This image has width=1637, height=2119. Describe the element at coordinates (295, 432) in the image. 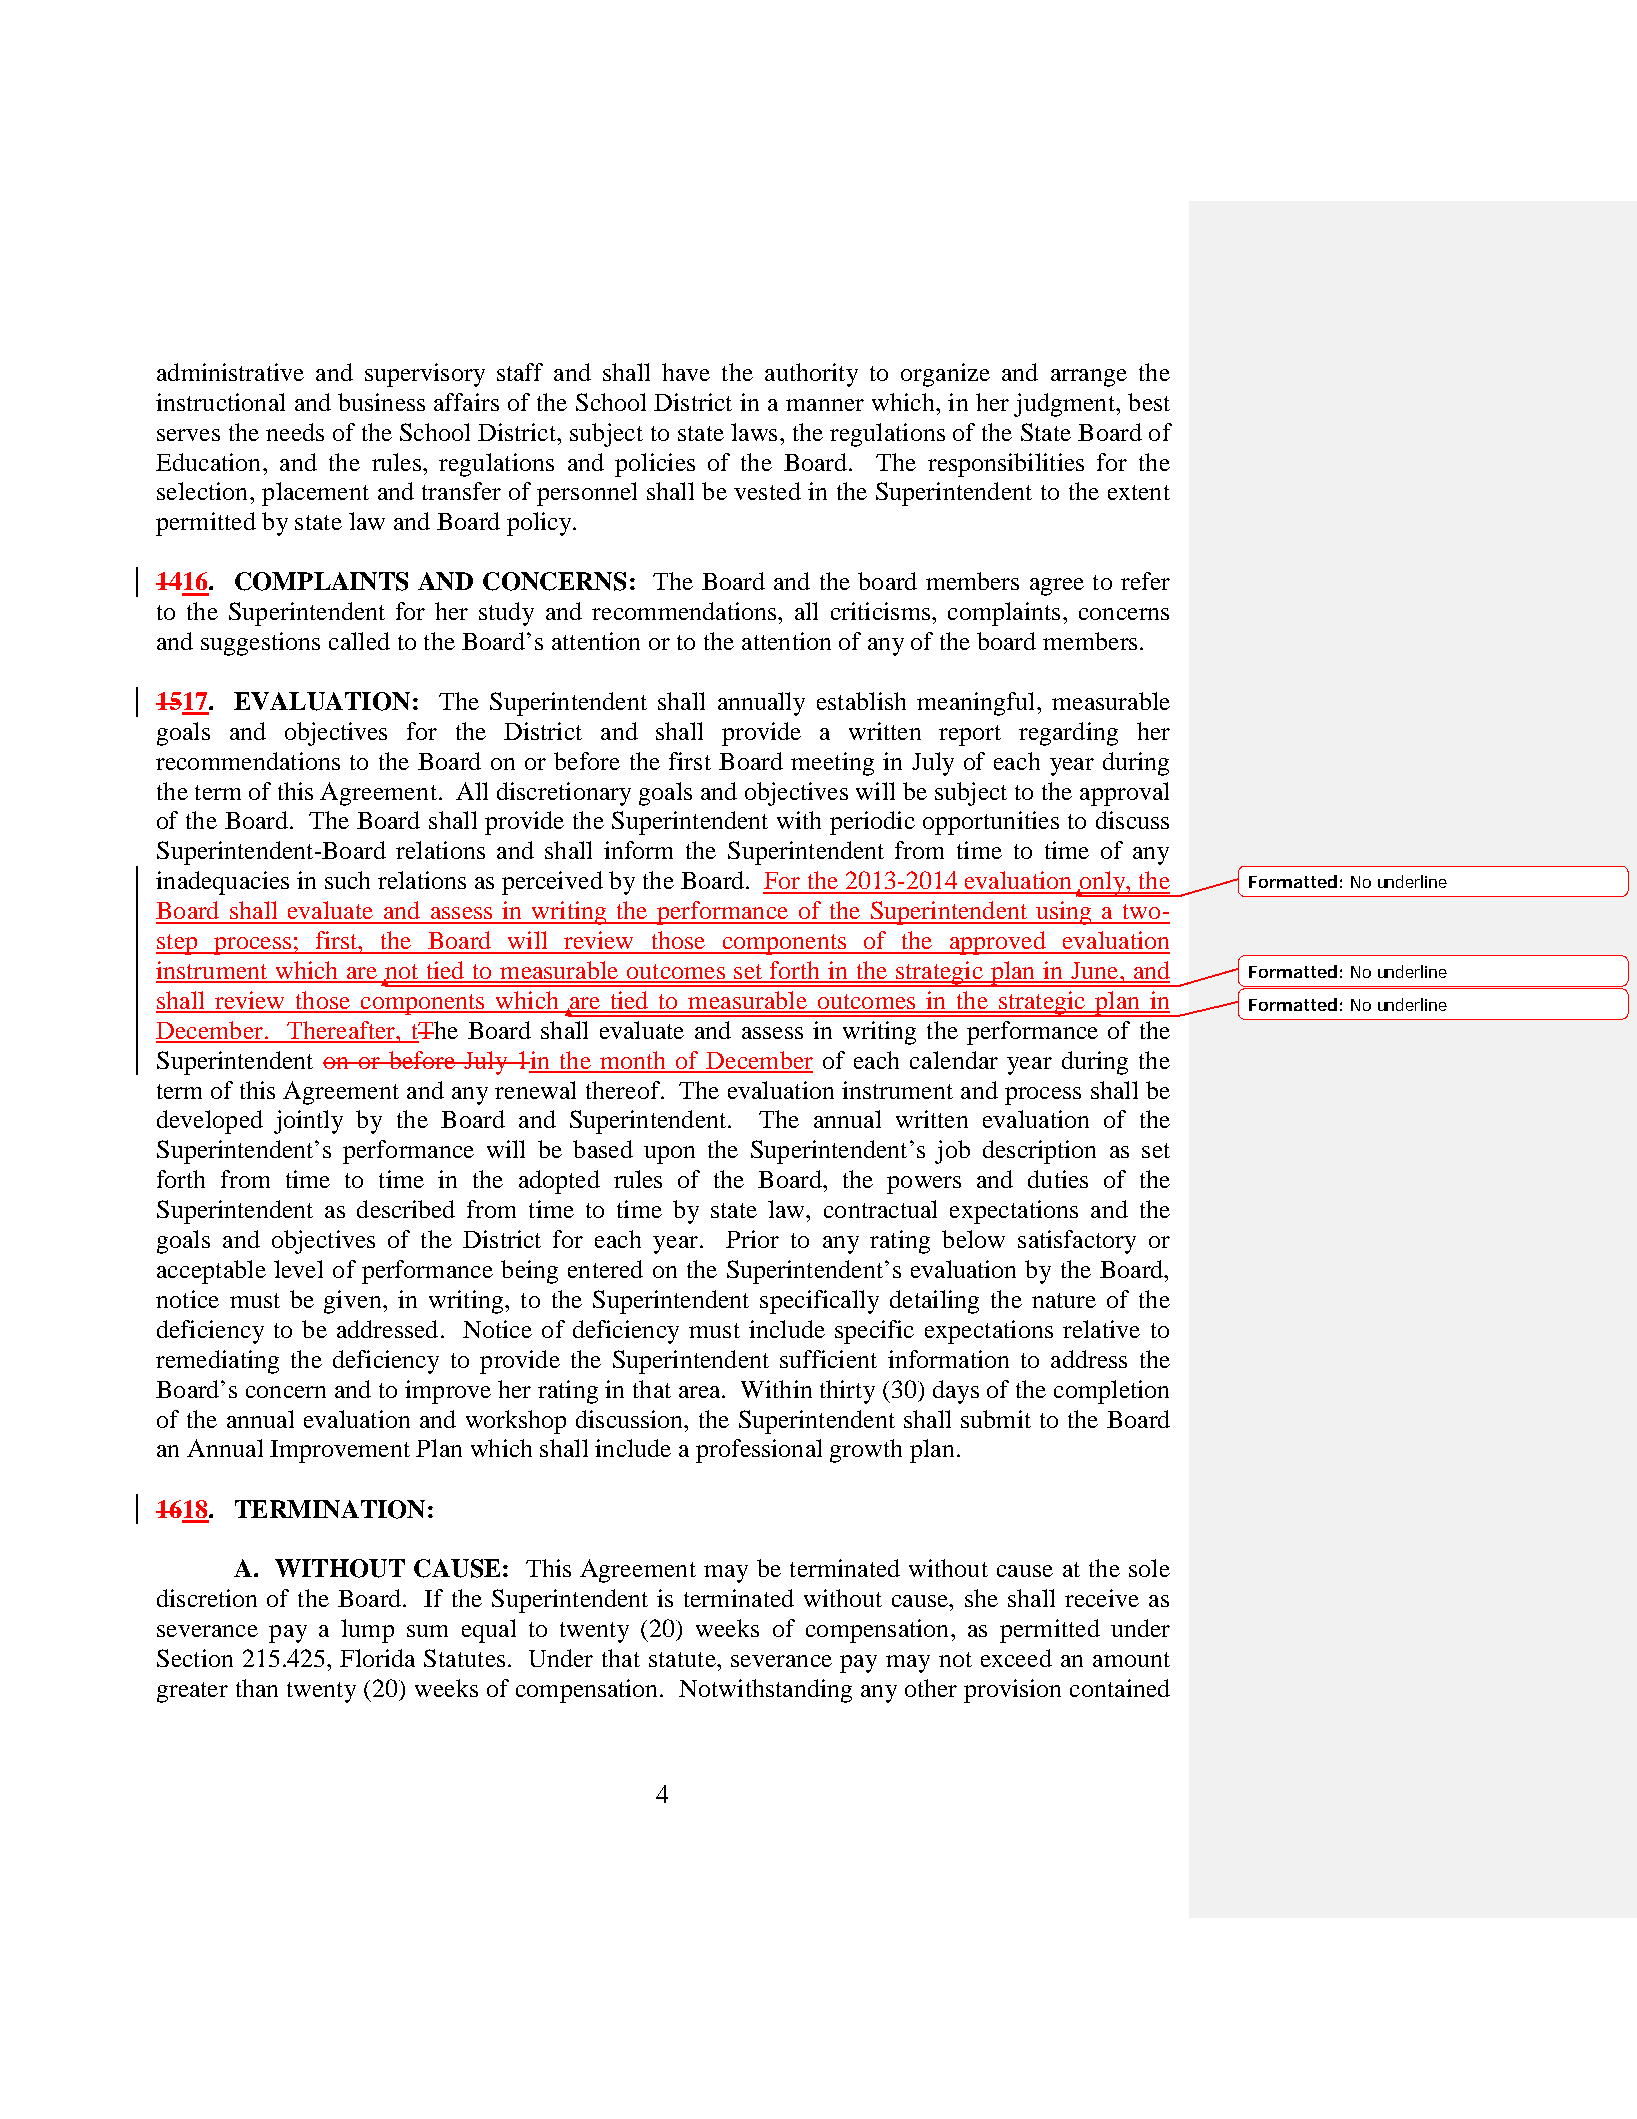

I see `needs` at that location.
